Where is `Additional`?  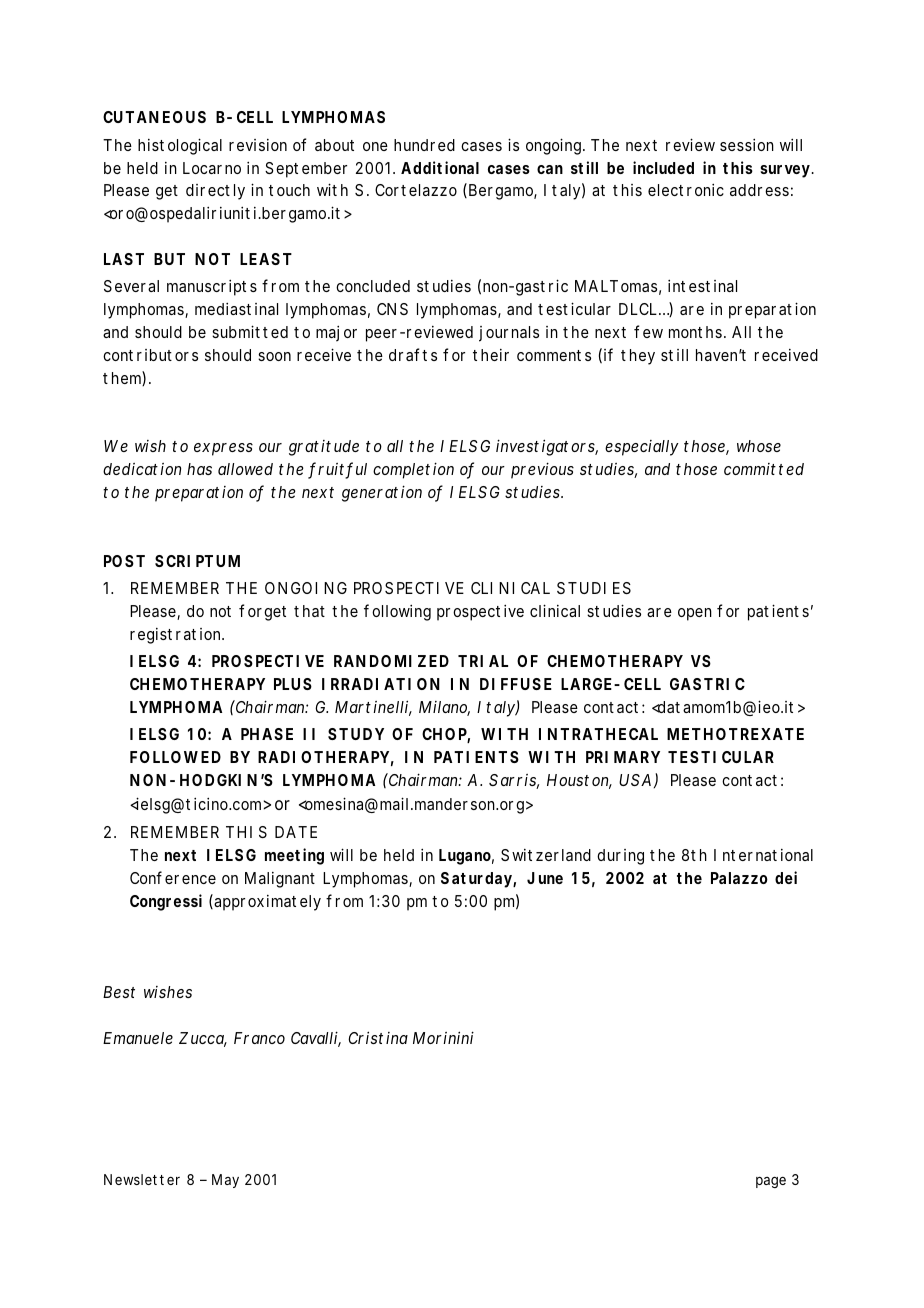
Additional is located at coordinates (440, 167).
